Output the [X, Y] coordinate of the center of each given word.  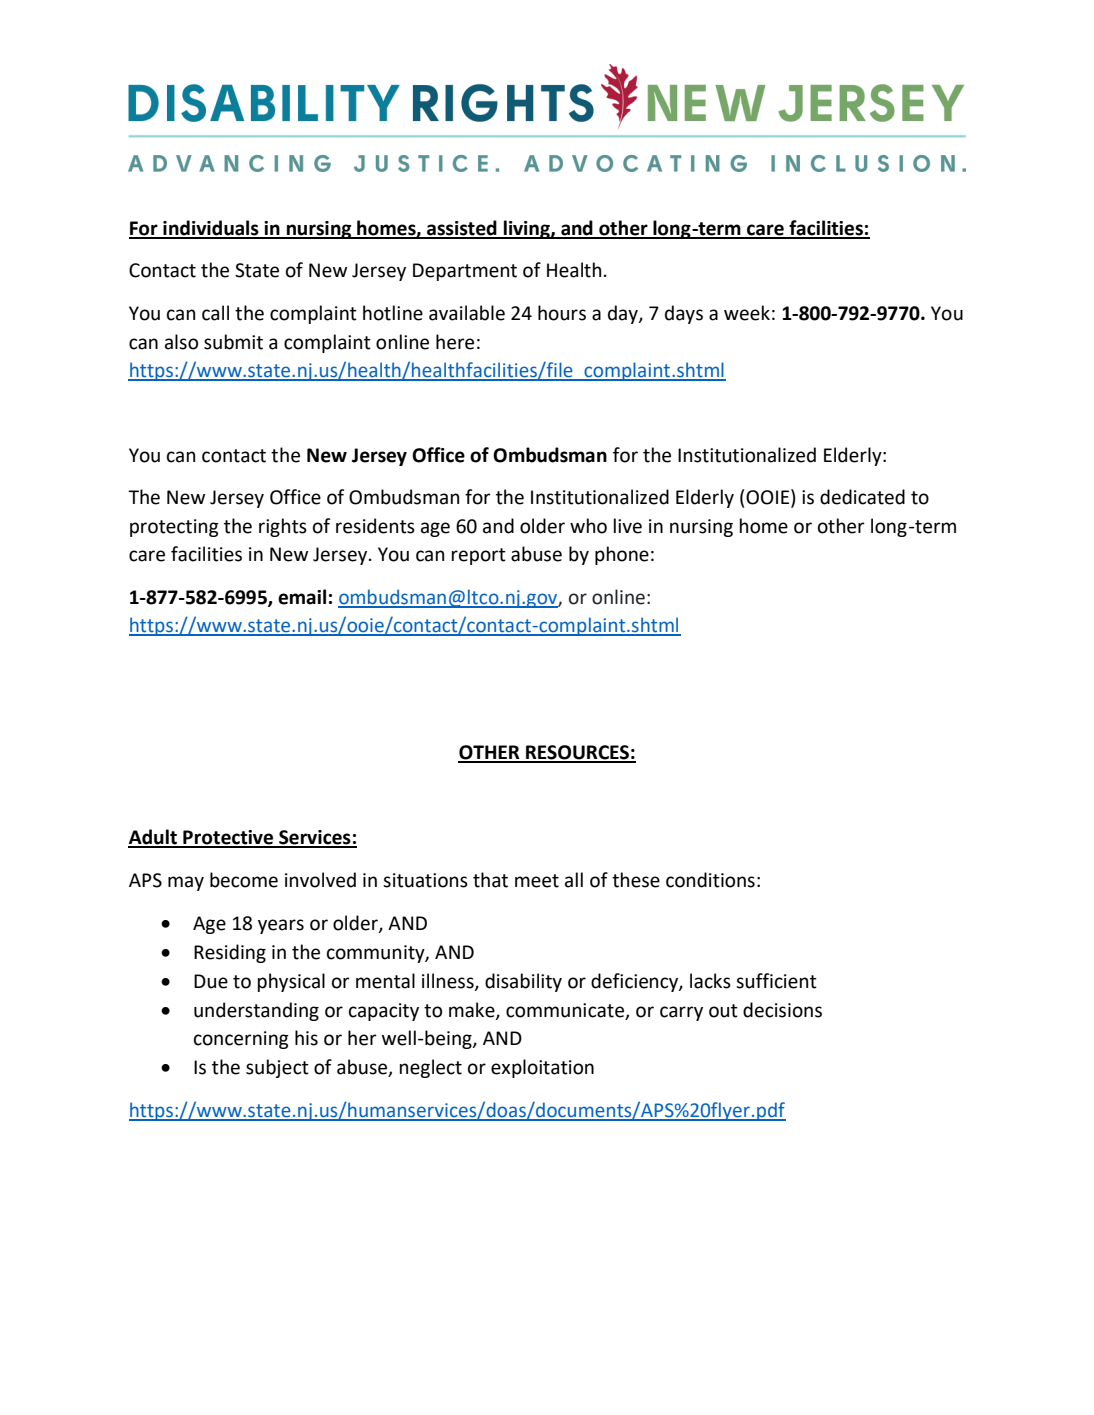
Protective [228, 838]
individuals [211, 229]
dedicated [862, 497]
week [747, 313]
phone [622, 555]
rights [283, 527]
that [490, 880]
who [588, 526]
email [302, 597]
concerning [241, 1040]
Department [465, 272]
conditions [710, 880]
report [479, 556]
